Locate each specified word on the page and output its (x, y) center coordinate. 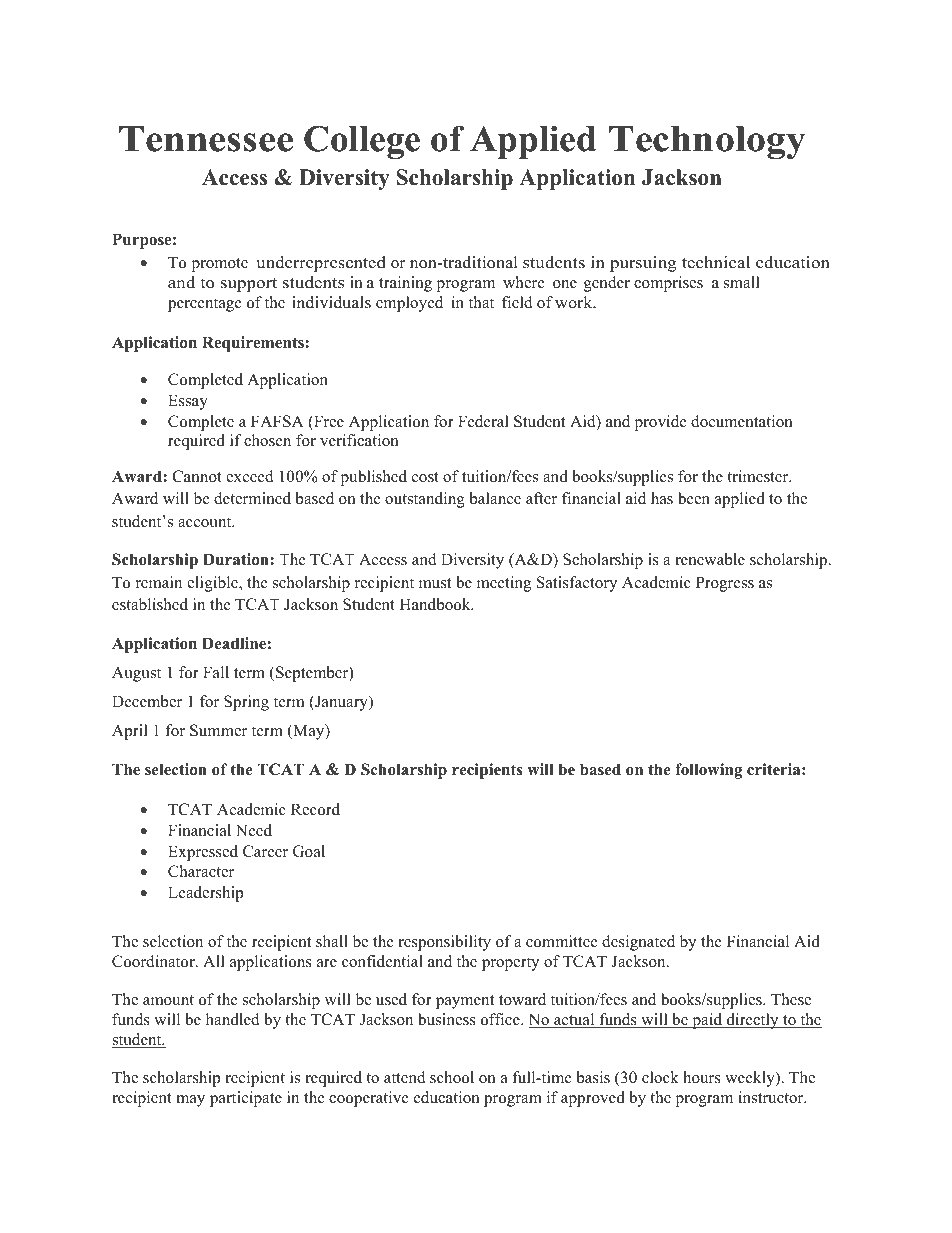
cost (425, 477)
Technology (707, 142)
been (694, 498)
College (362, 142)
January (341, 703)
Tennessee (206, 139)
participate (246, 1099)
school (452, 1077)
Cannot (197, 476)
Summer (218, 730)
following (708, 771)
